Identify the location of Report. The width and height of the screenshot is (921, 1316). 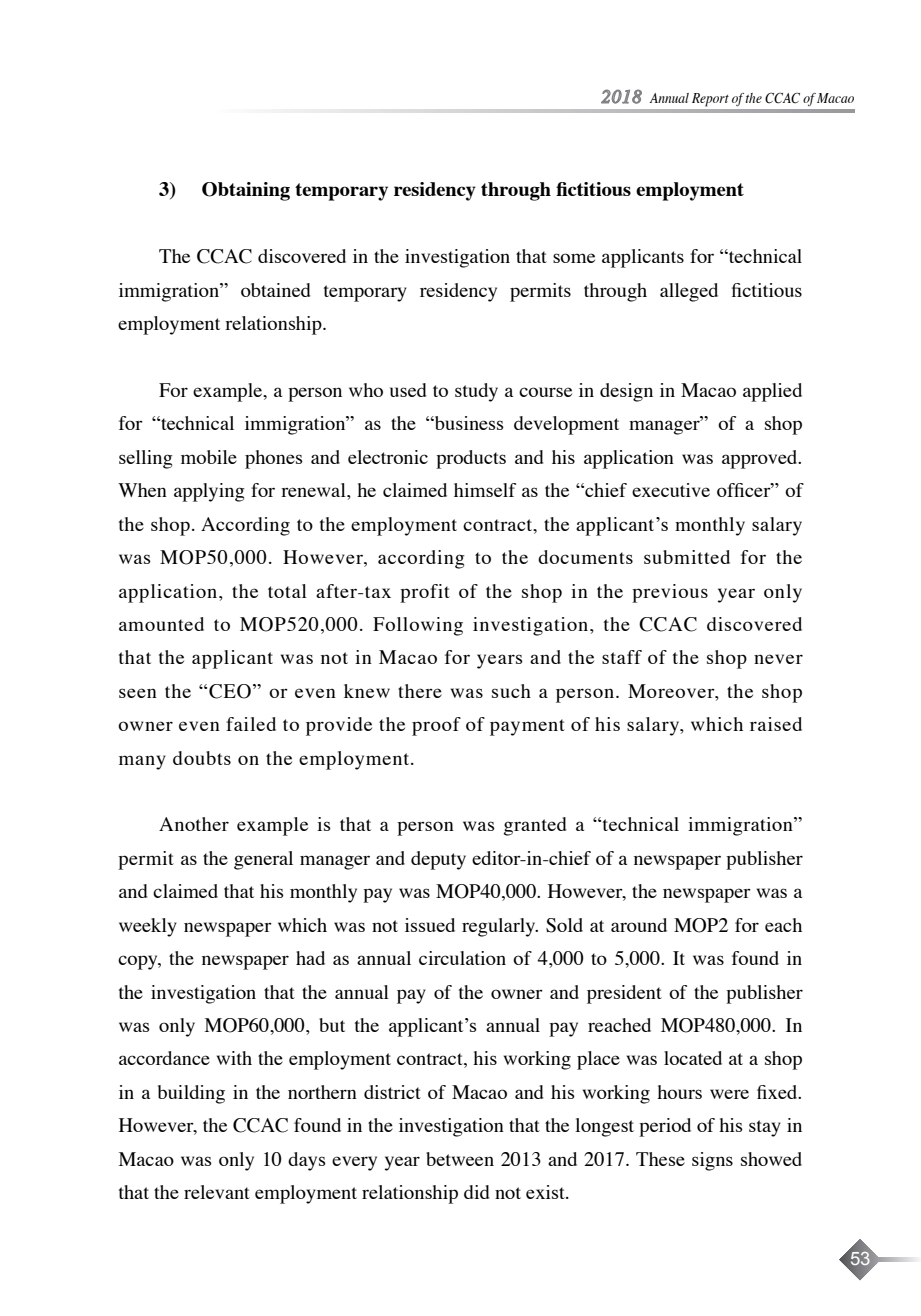
(710, 100).
